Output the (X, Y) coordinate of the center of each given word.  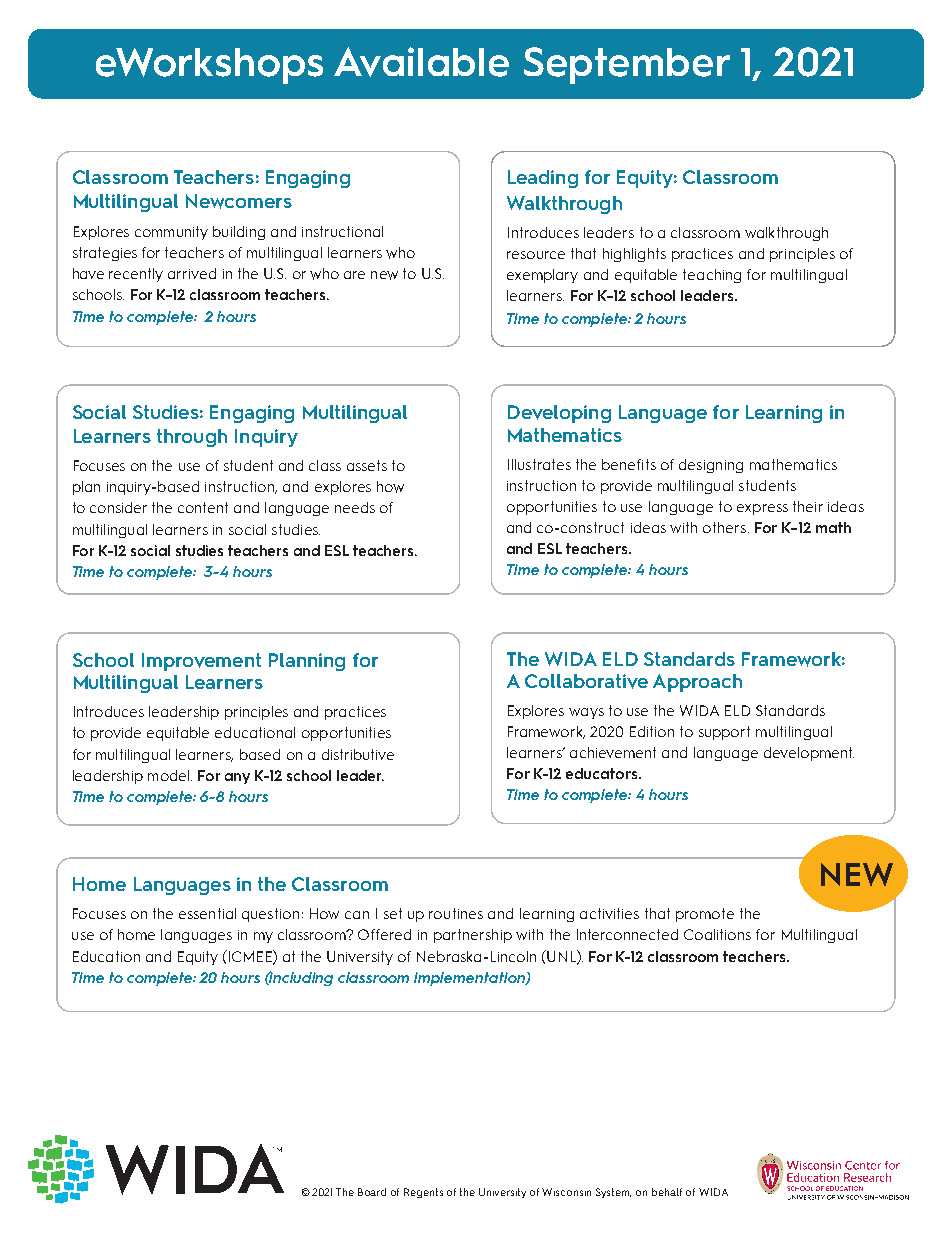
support (724, 733)
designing (711, 466)
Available (421, 62)
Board (372, 1192)
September (627, 65)
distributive (358, 754)
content (203, 507)
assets (367, 465)
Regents (423, 1193)
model (168, 775)
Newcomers (239, 201)
